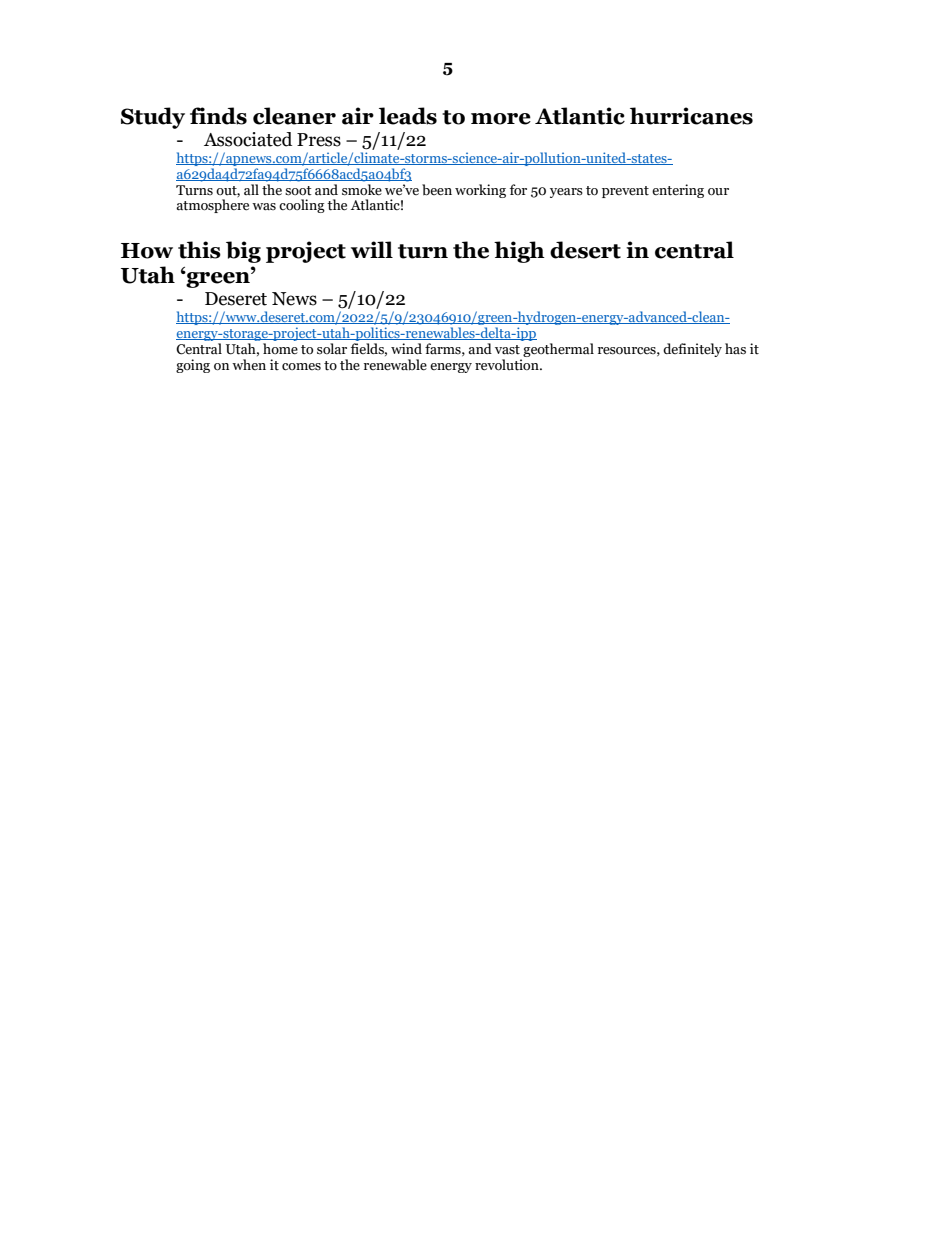 The width and height of the screenshot is (952, 1233). I want to click on hurricanes, so click(691, 116).
